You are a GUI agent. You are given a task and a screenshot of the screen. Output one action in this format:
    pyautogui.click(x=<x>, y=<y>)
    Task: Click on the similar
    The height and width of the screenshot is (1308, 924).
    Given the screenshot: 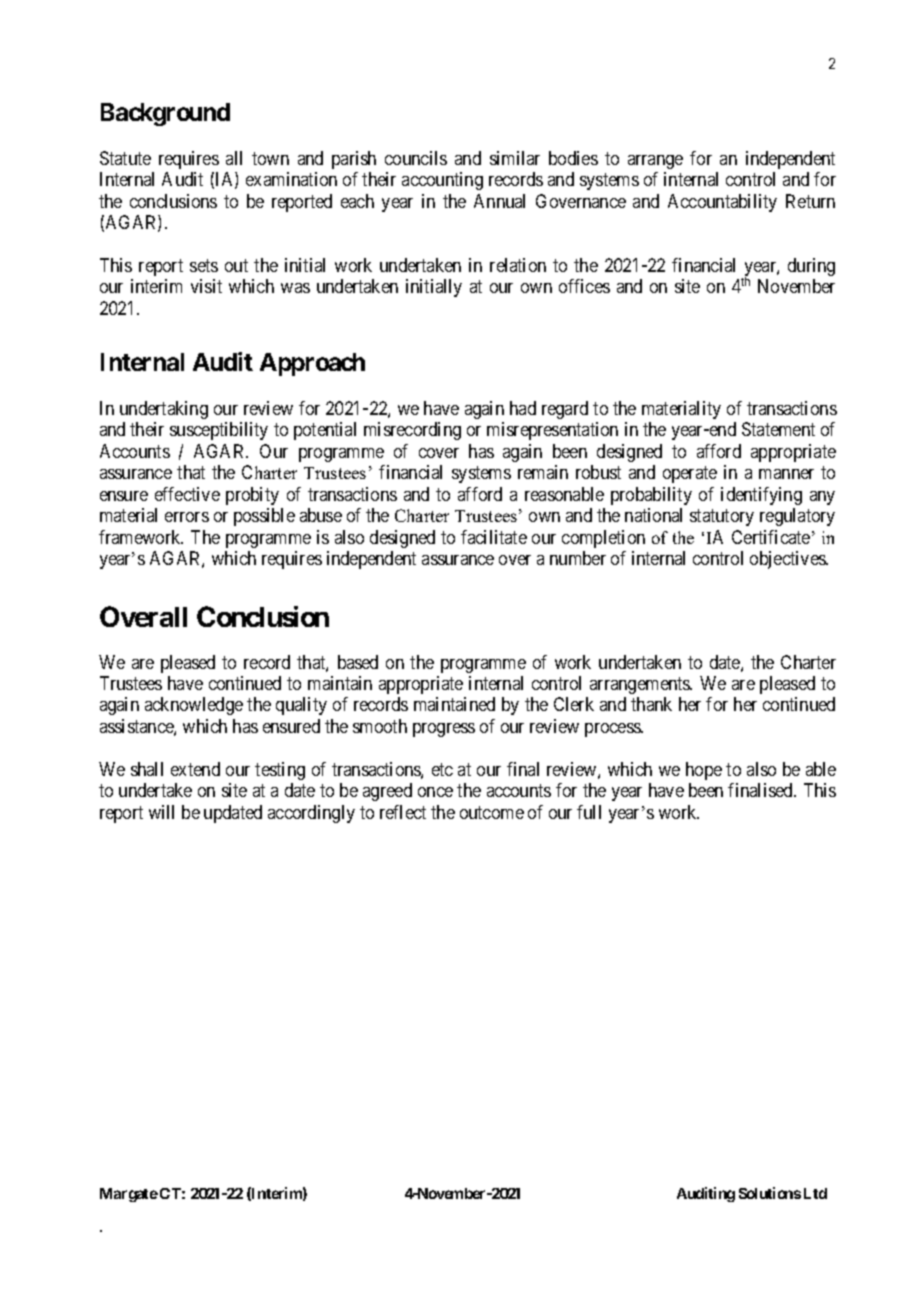 What is the action you would take?
    pyautogui.click(x=515, y=158)
